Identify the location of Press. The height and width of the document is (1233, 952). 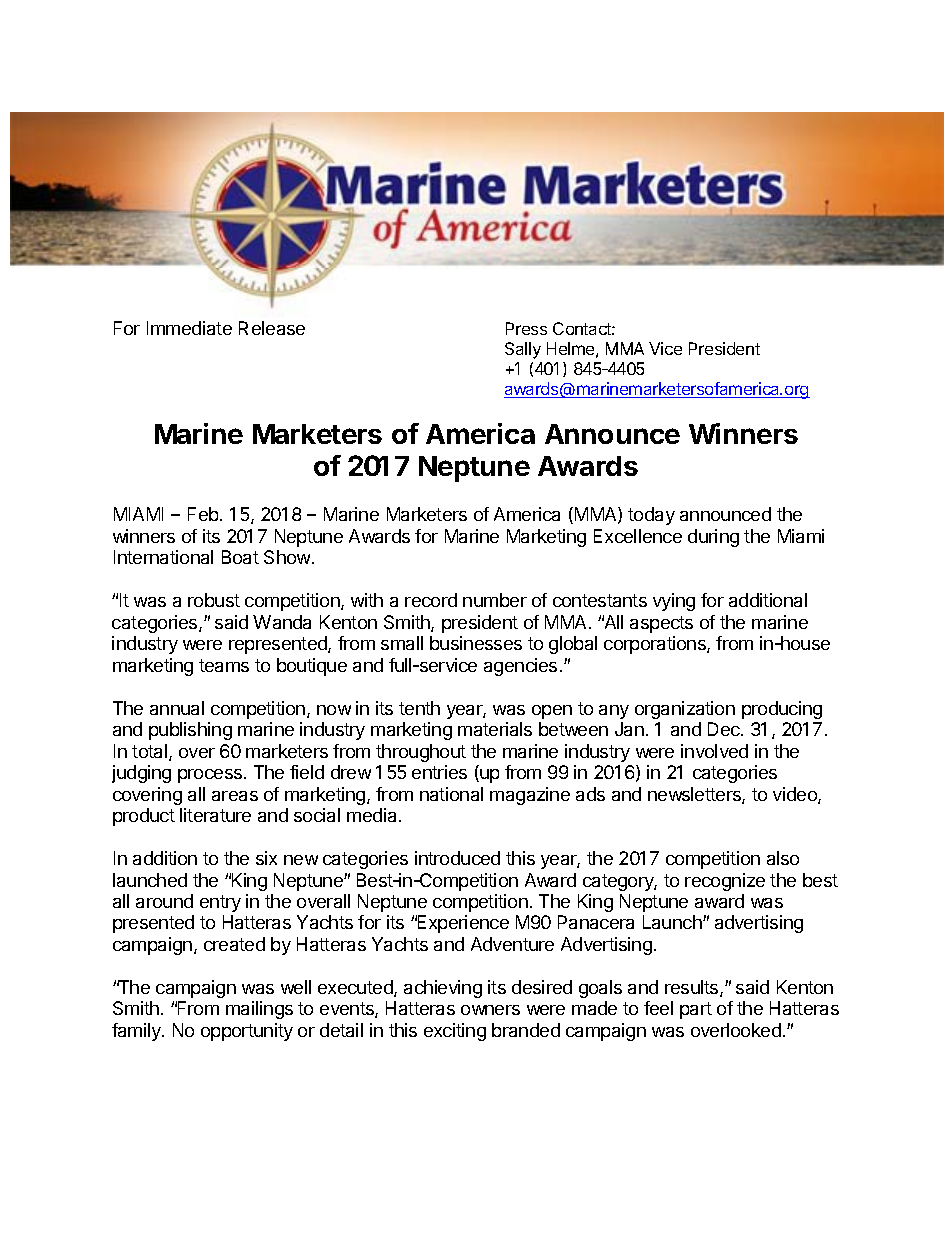
(526, 328).
